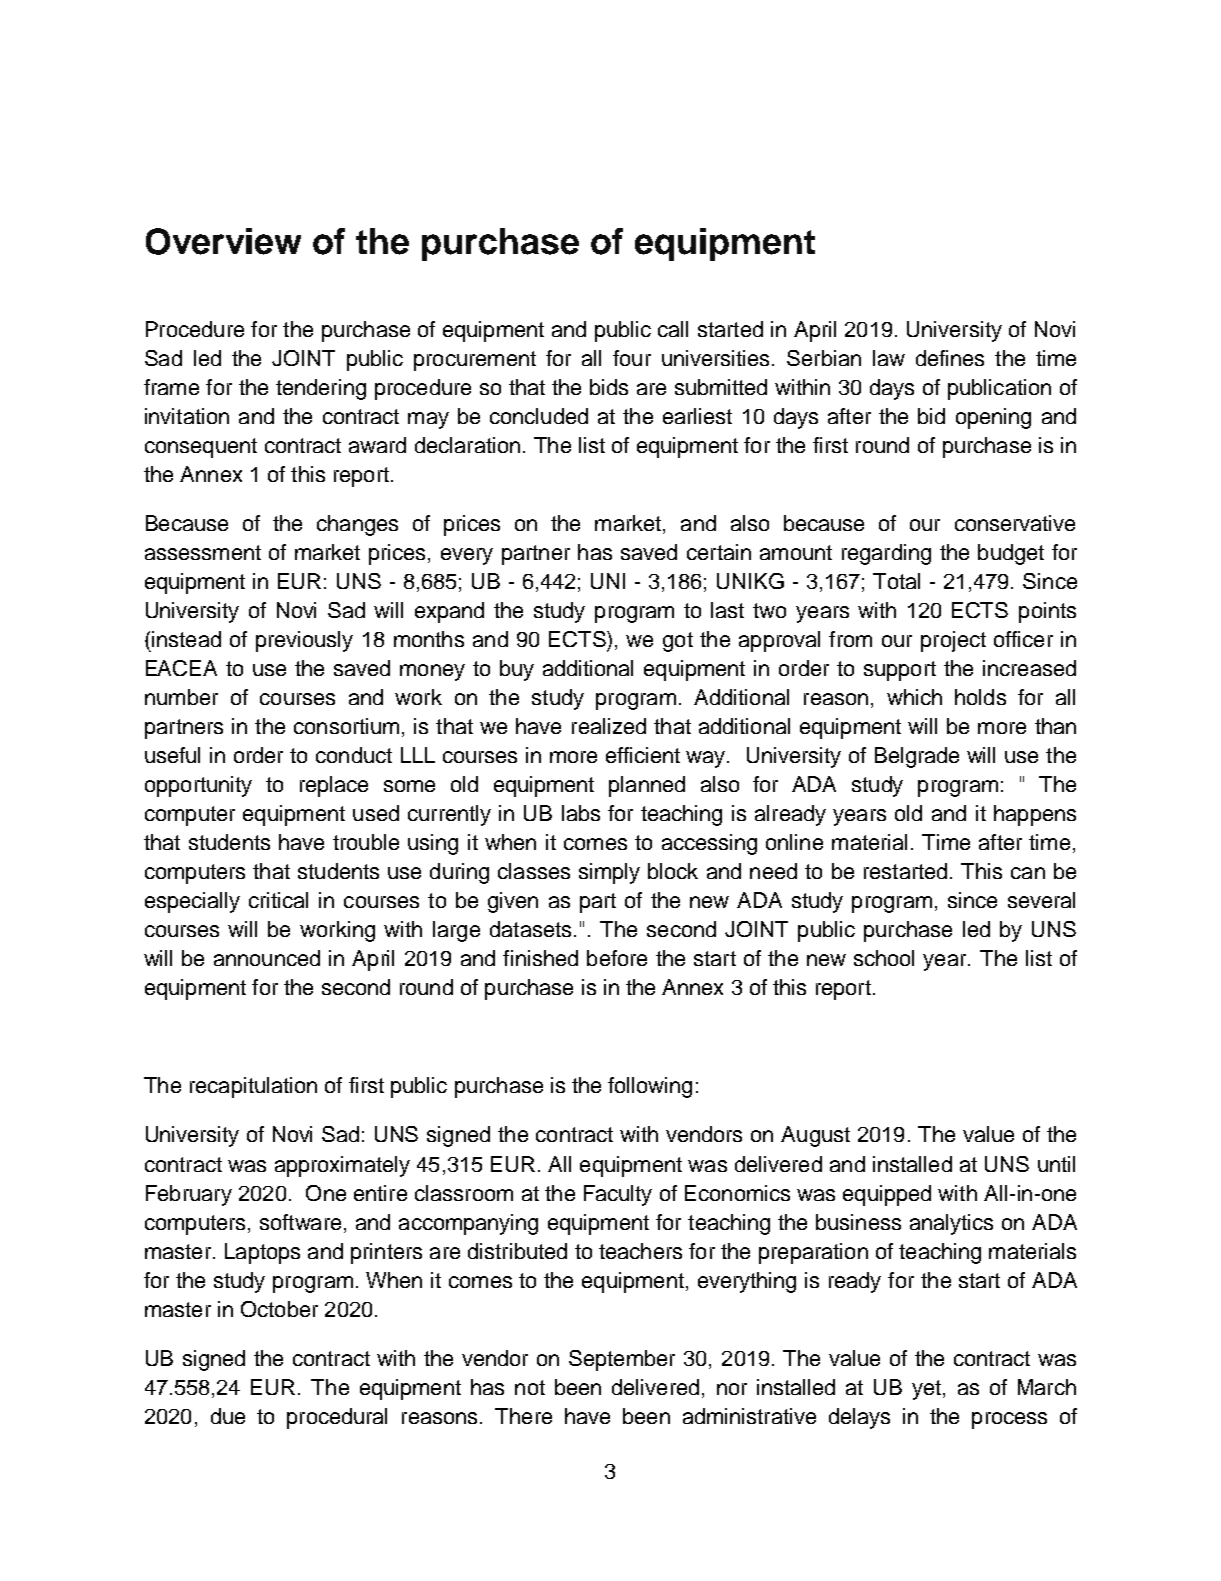 This screenshot has width=1221, height=1581. Describe the element at coordinates (253, 1087) in the screenshot. I see `recapitulation` at that location.
